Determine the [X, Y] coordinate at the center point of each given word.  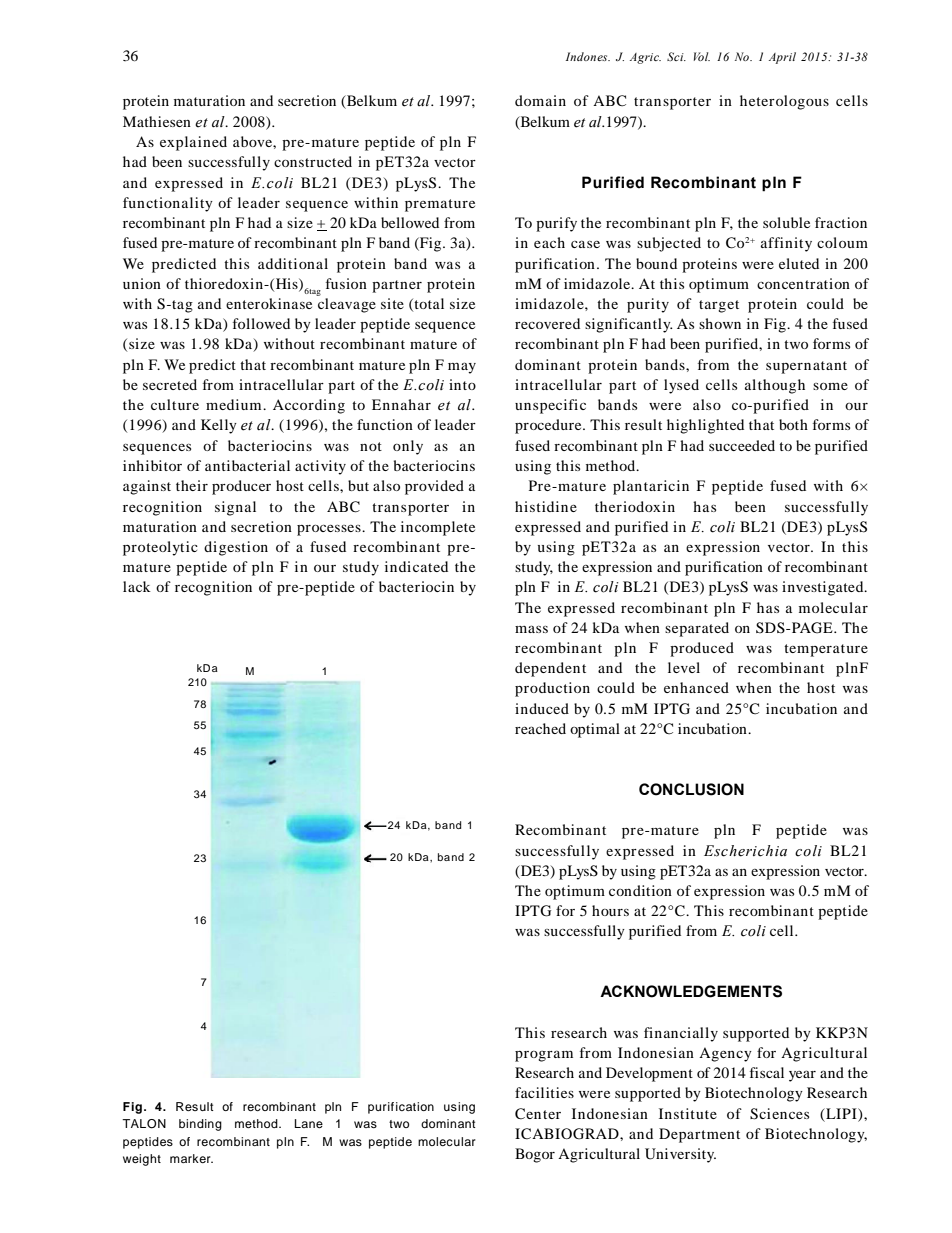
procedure [549, 426]
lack [137, 586]
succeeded [742, 445]
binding [200, 1125]
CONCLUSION [691, 789]
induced [542, 708]
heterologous [784, 102]
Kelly [219, 426]
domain [540, 100]
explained [193, 143]
